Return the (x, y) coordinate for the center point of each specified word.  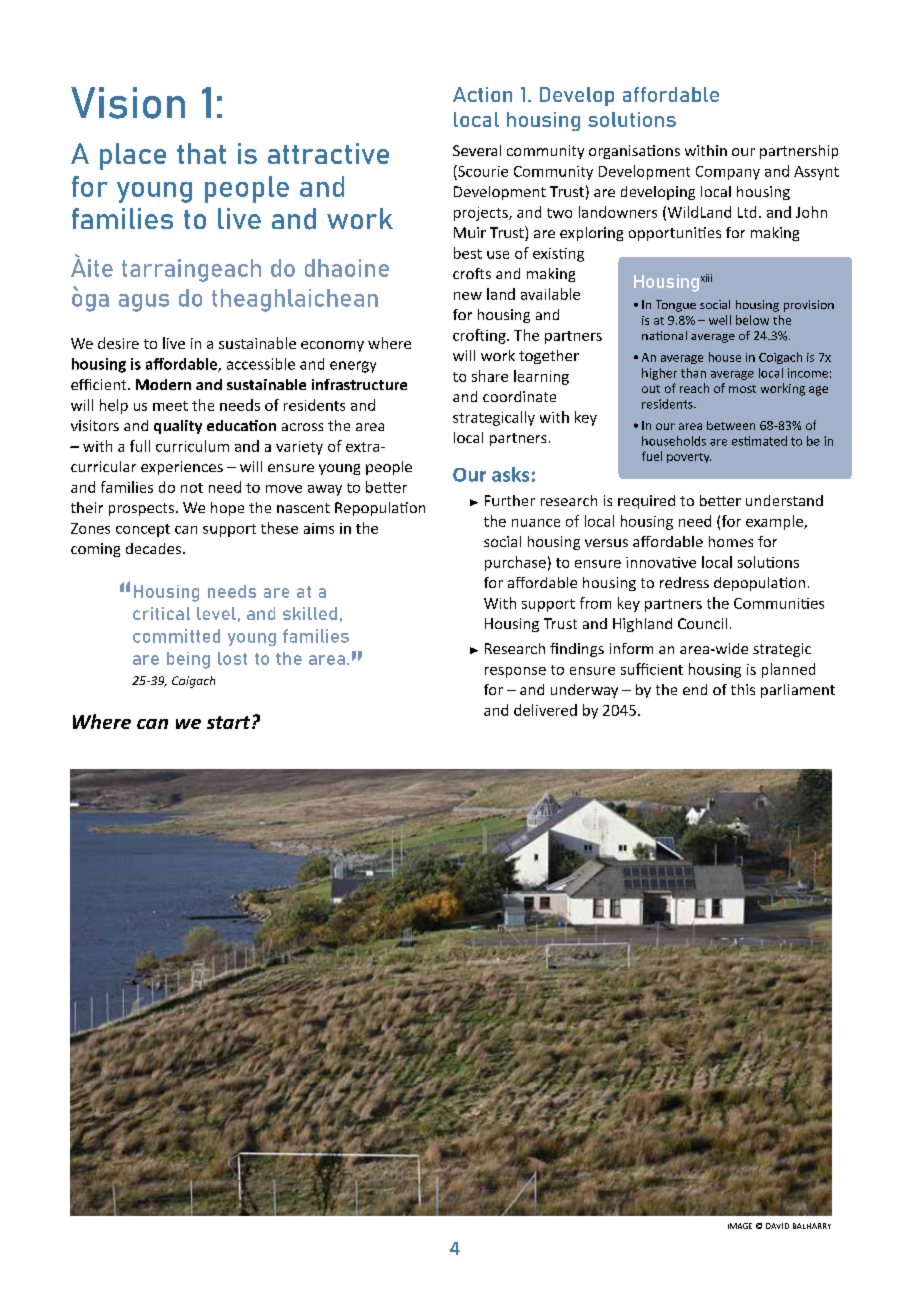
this (743, 689)
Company (728, 173)
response (515, 672)
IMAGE (740, 1226)
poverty (689, 458)
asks (510, 474)
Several (477, 150)
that (201, 153)
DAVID (777, 1226)
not (192, 488)
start (230, 722)
